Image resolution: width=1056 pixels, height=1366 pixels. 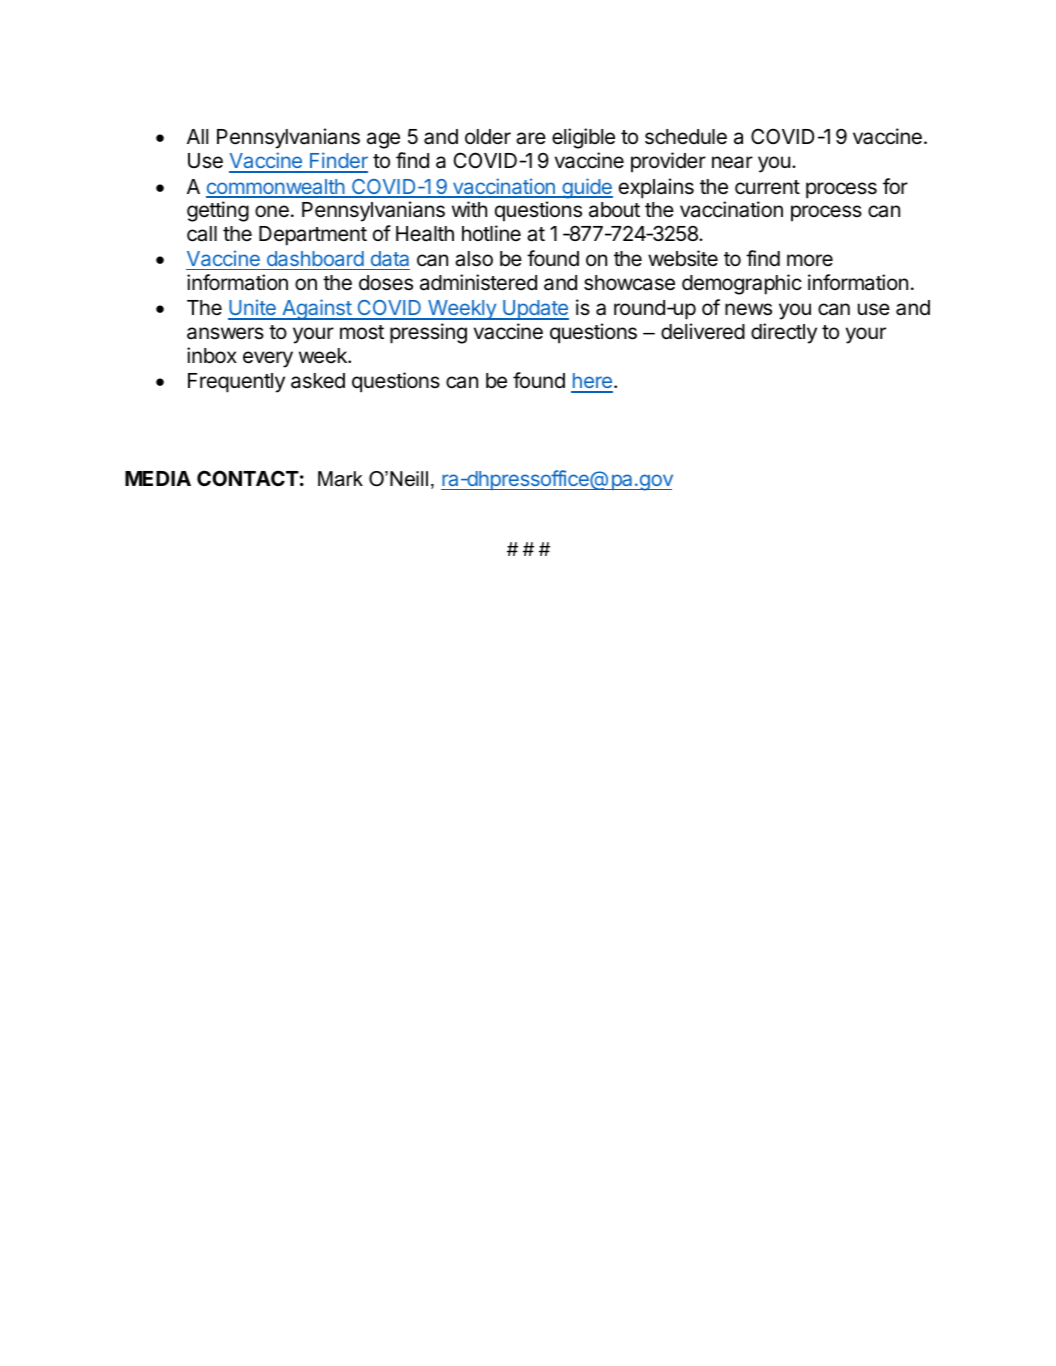 I want to click on CONTACT, so click(x=248, y=478).
